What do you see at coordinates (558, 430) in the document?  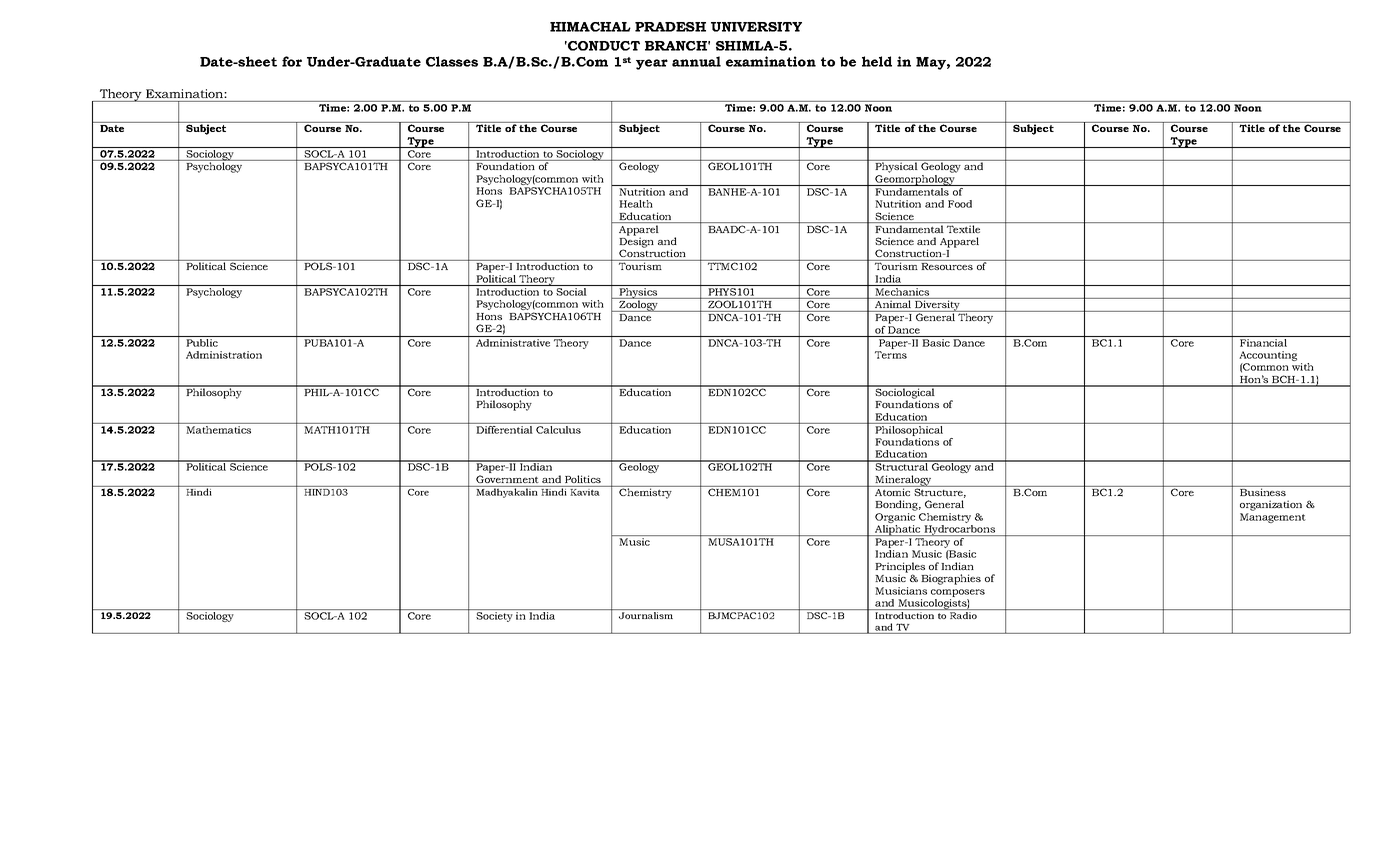 I see `Calculus` at bounding box center [558, 430].
